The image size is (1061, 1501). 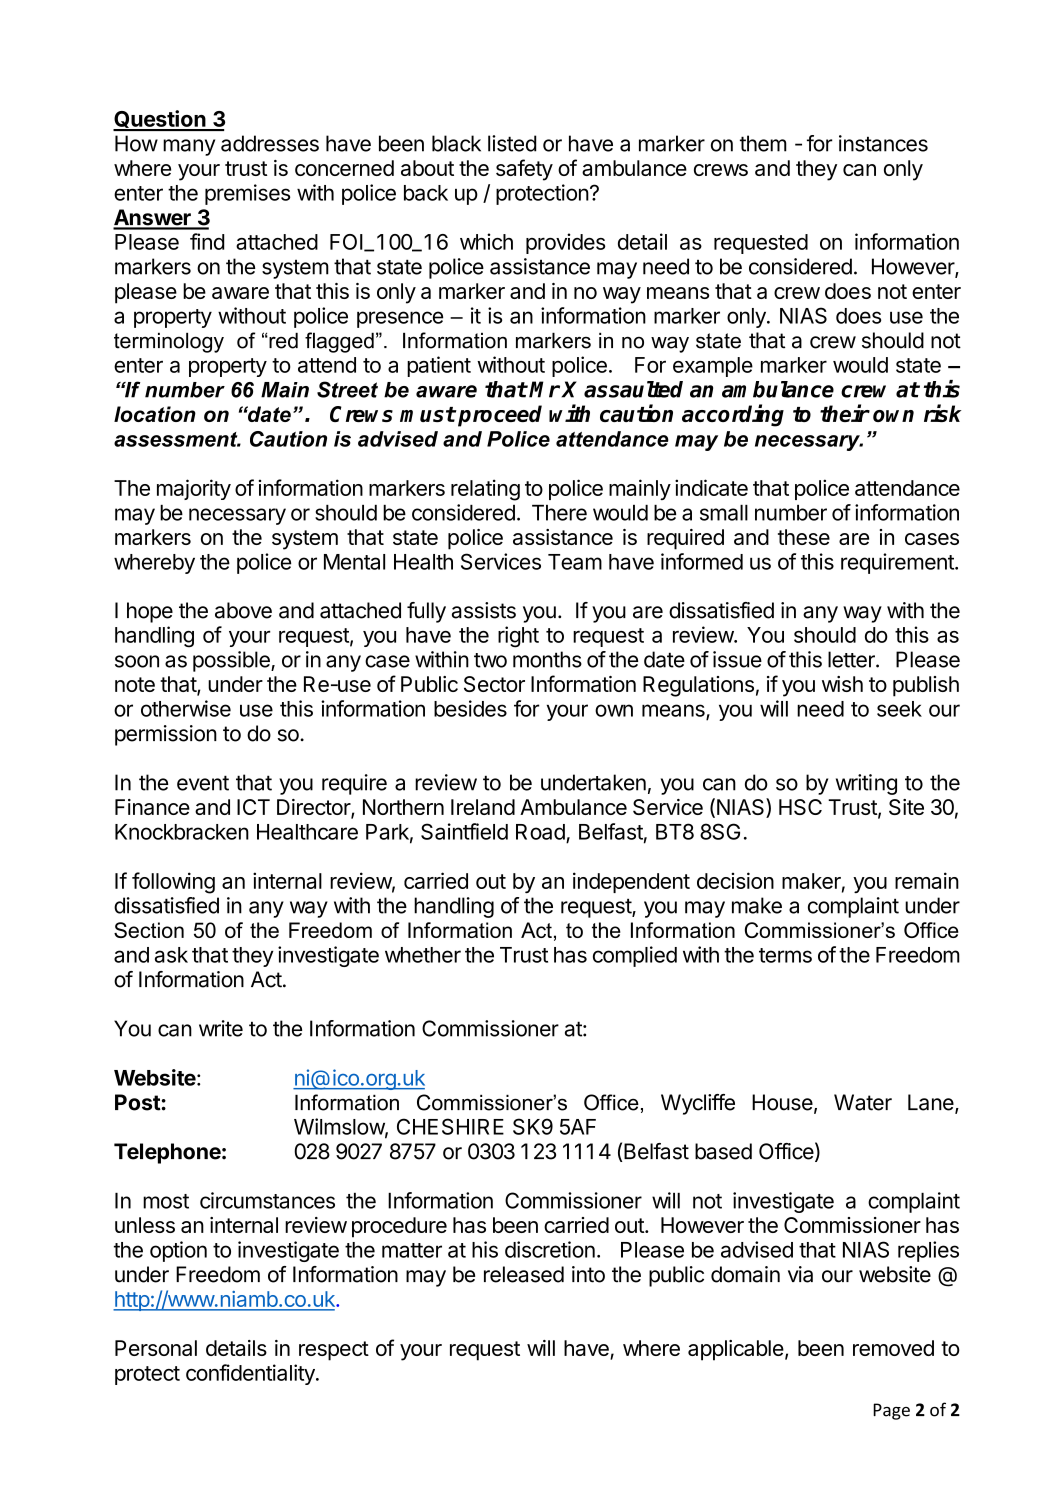 I want to click on event, so click(x=203, y=783).
